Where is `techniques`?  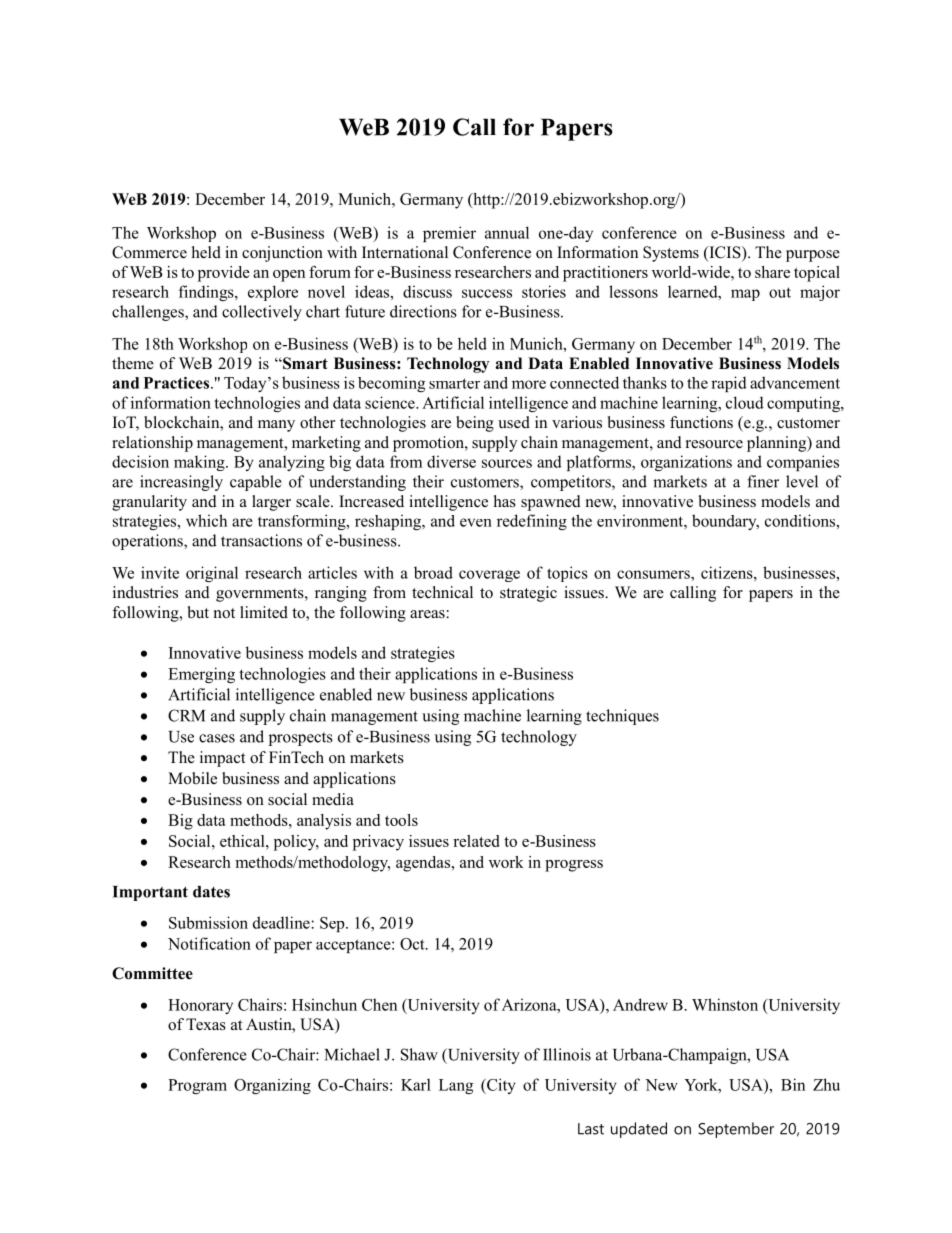 techniques is located at coordinates (622, 717).
